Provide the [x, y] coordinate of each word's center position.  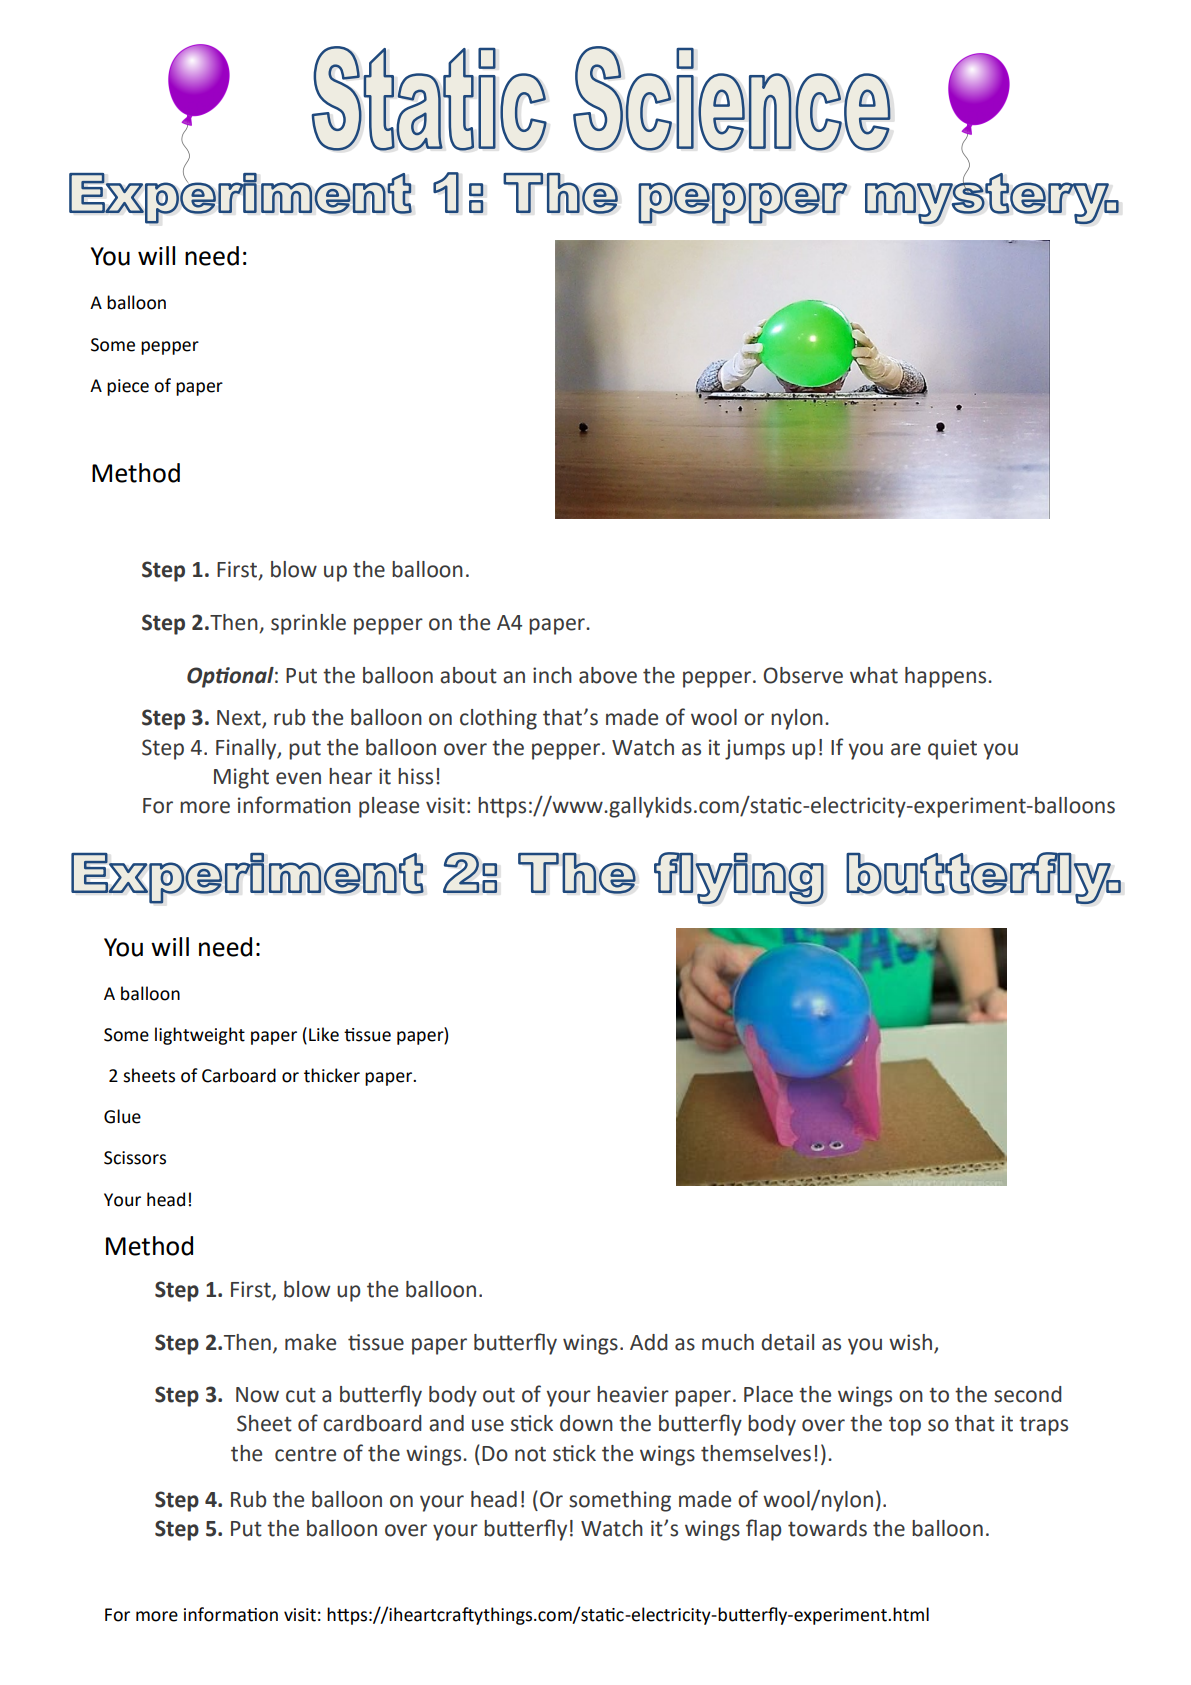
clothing [498, 719]
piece [128, 387]
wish [910, 1342]
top [905, 1426]
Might [241, 778]
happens [947, 677]
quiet [952, 749]
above [608, 675]
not [530, 1454]
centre [305, 1454]
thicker [332, 1075]
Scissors [135, 1158]
